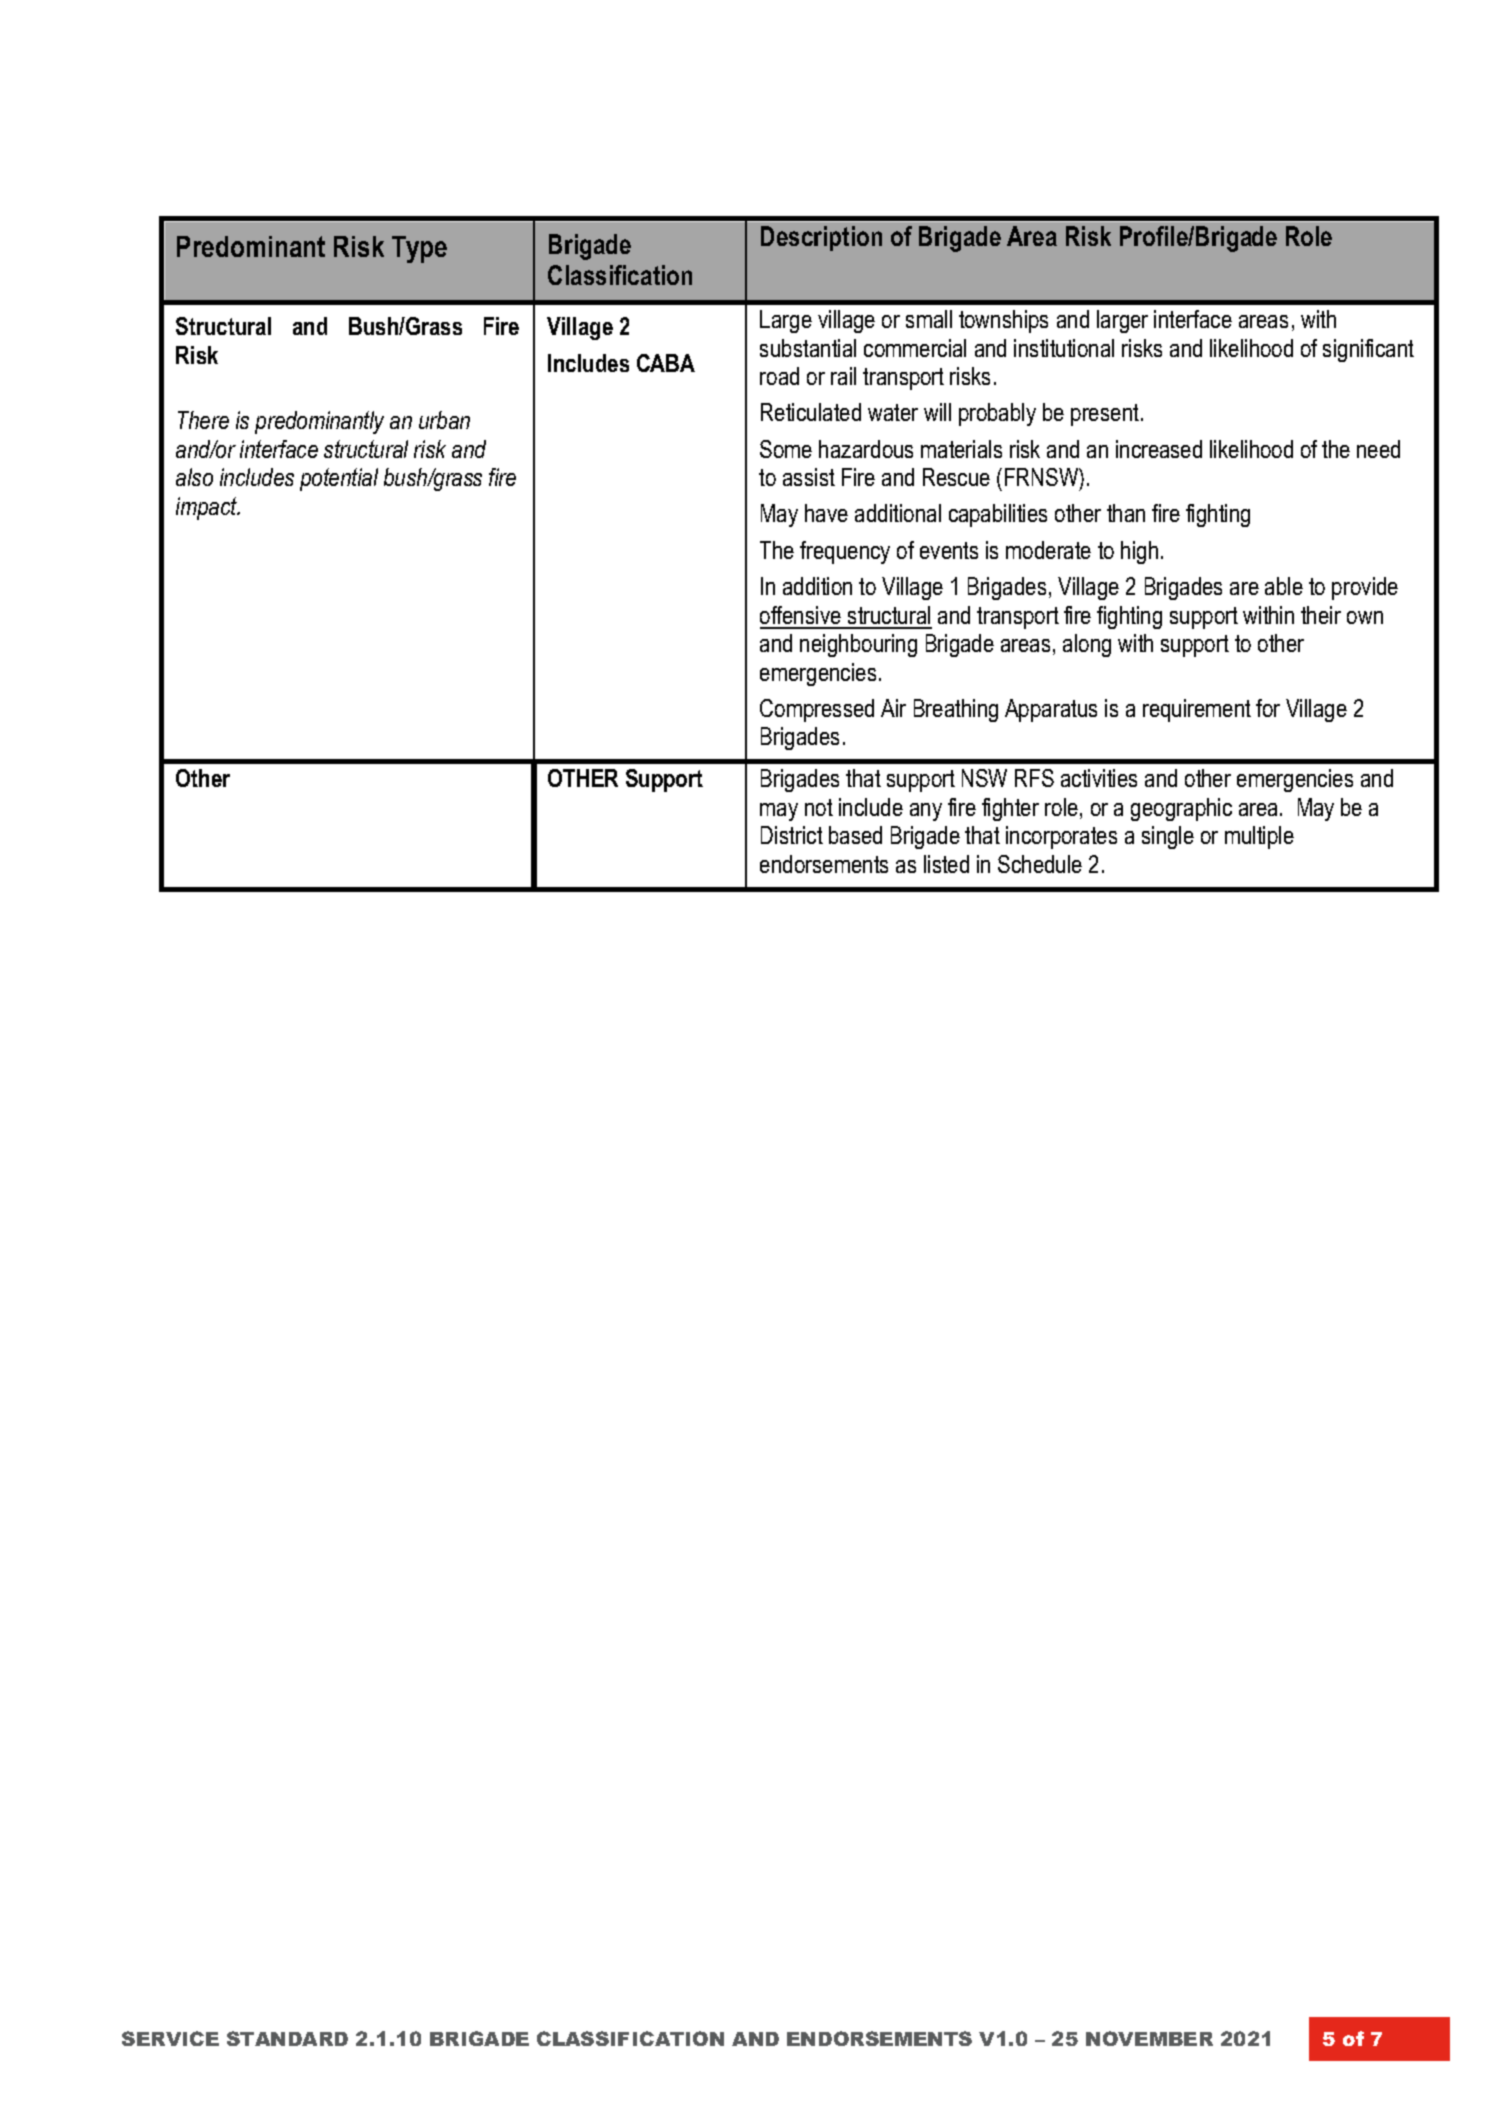 This page has width=1486, height=2103. Describe the element at coordinates (1149, 2038) in the page. I see `NOVEMBER` at that location.
